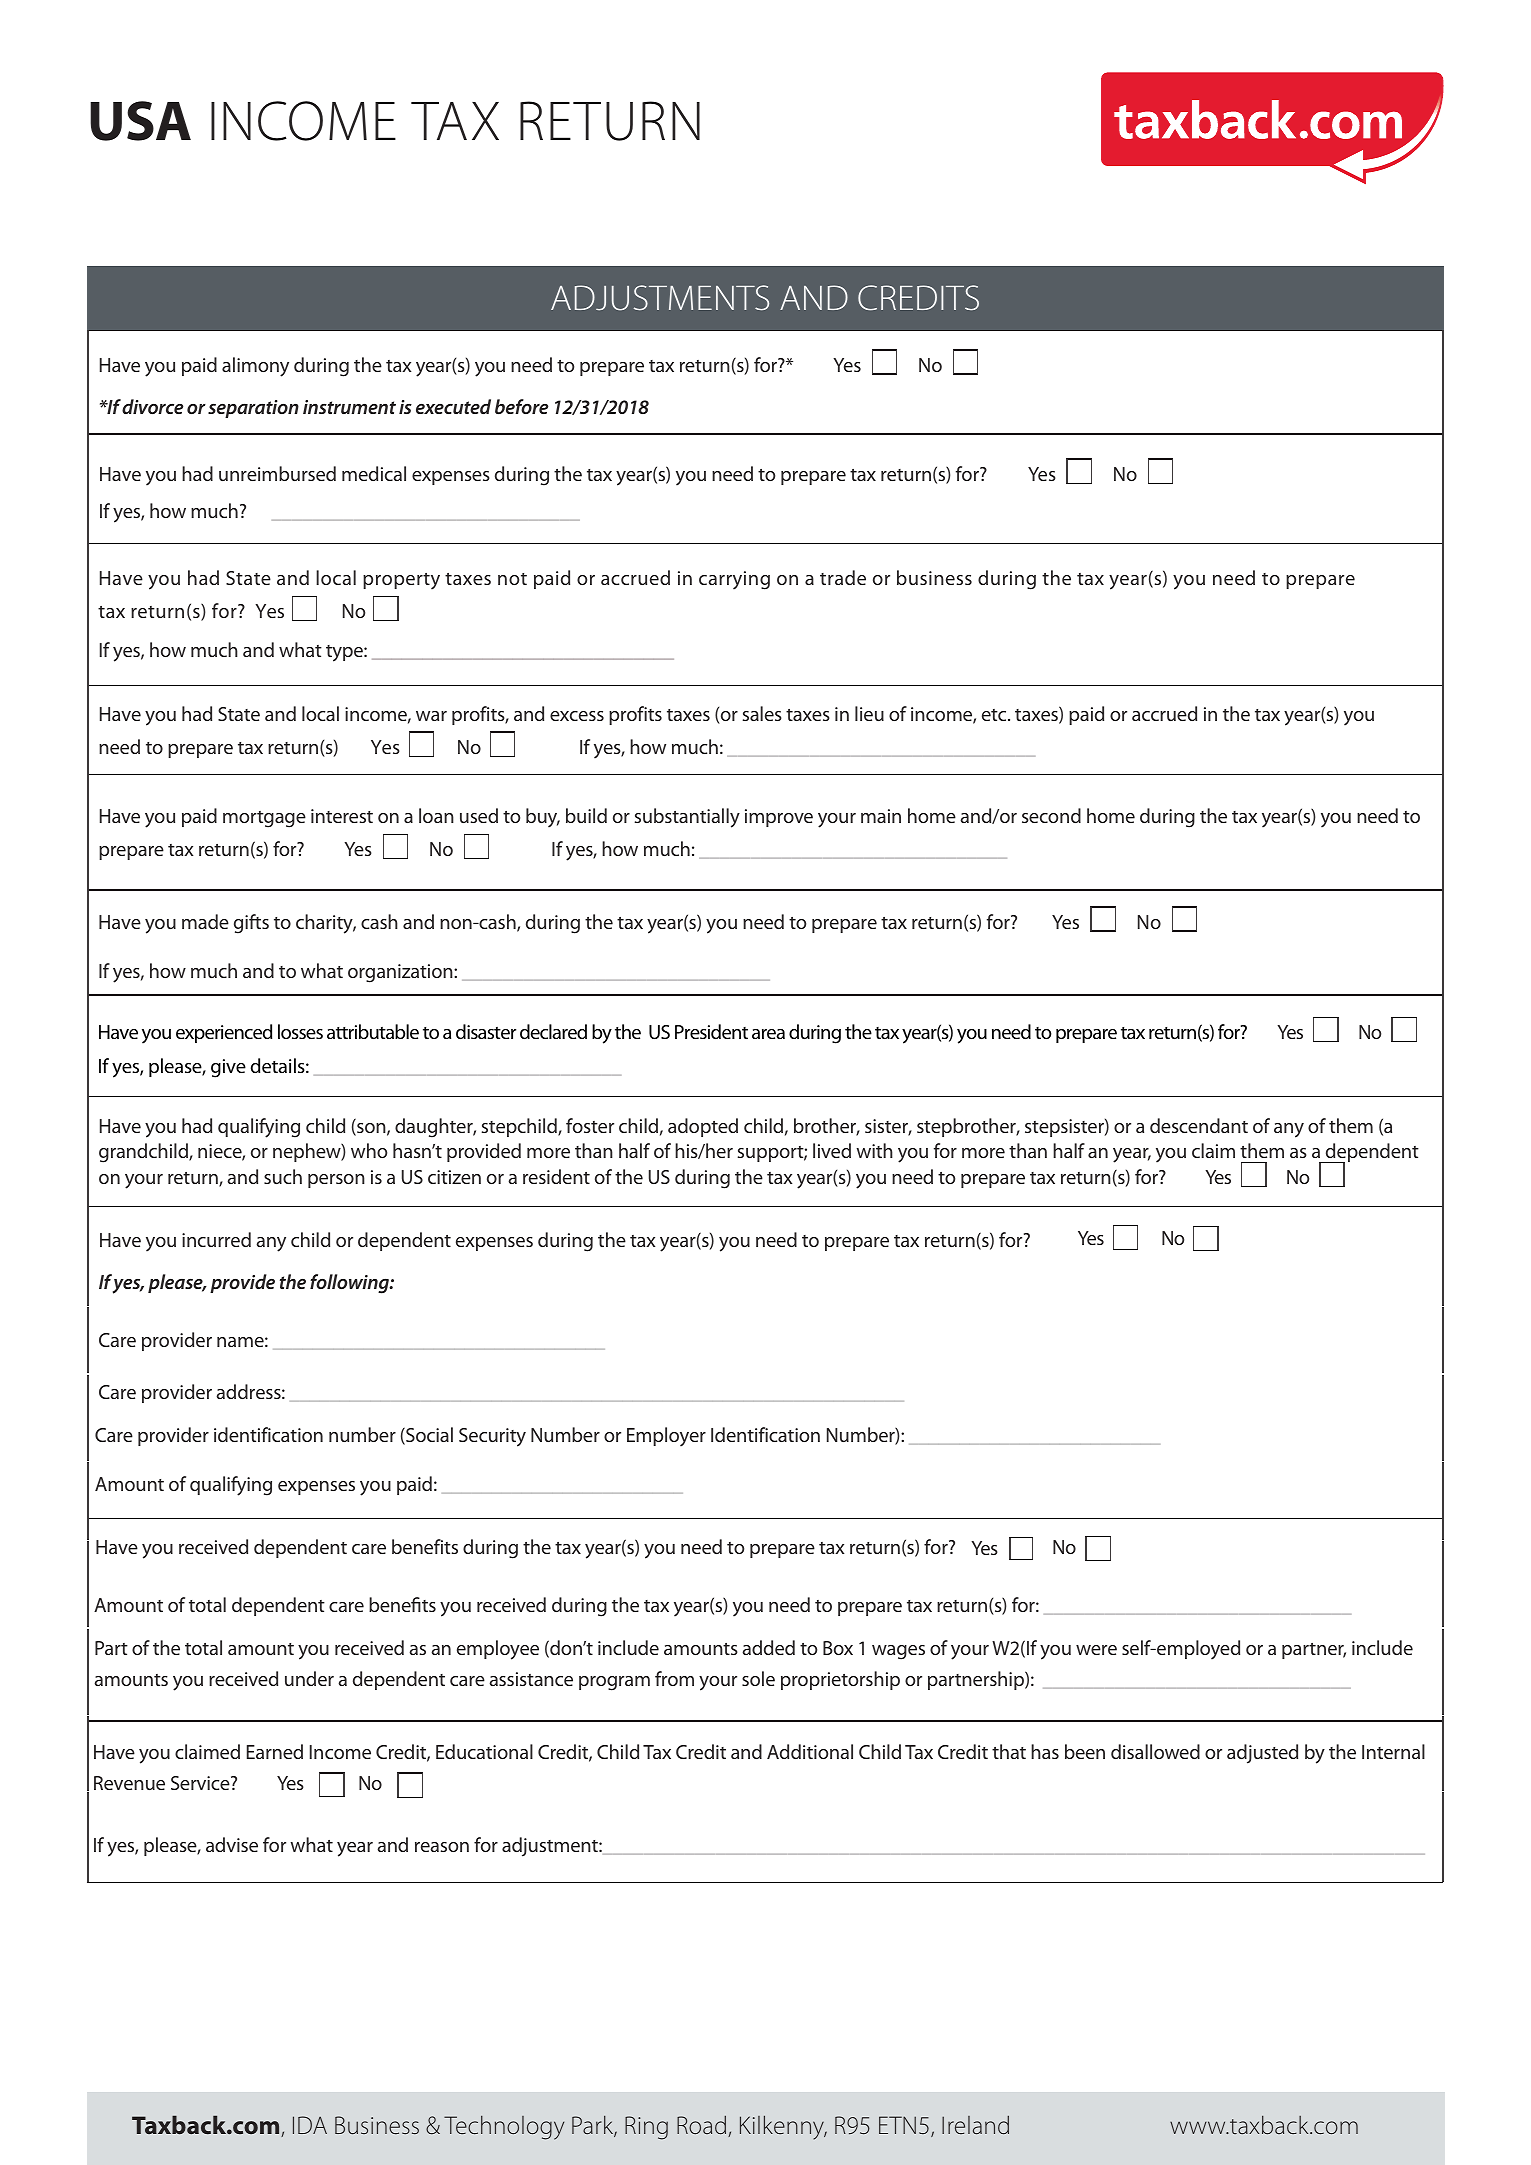  What do you see at coordinates (768, 1034) in the screenshot?
I see `area` at bounding box center [768, 1034].
